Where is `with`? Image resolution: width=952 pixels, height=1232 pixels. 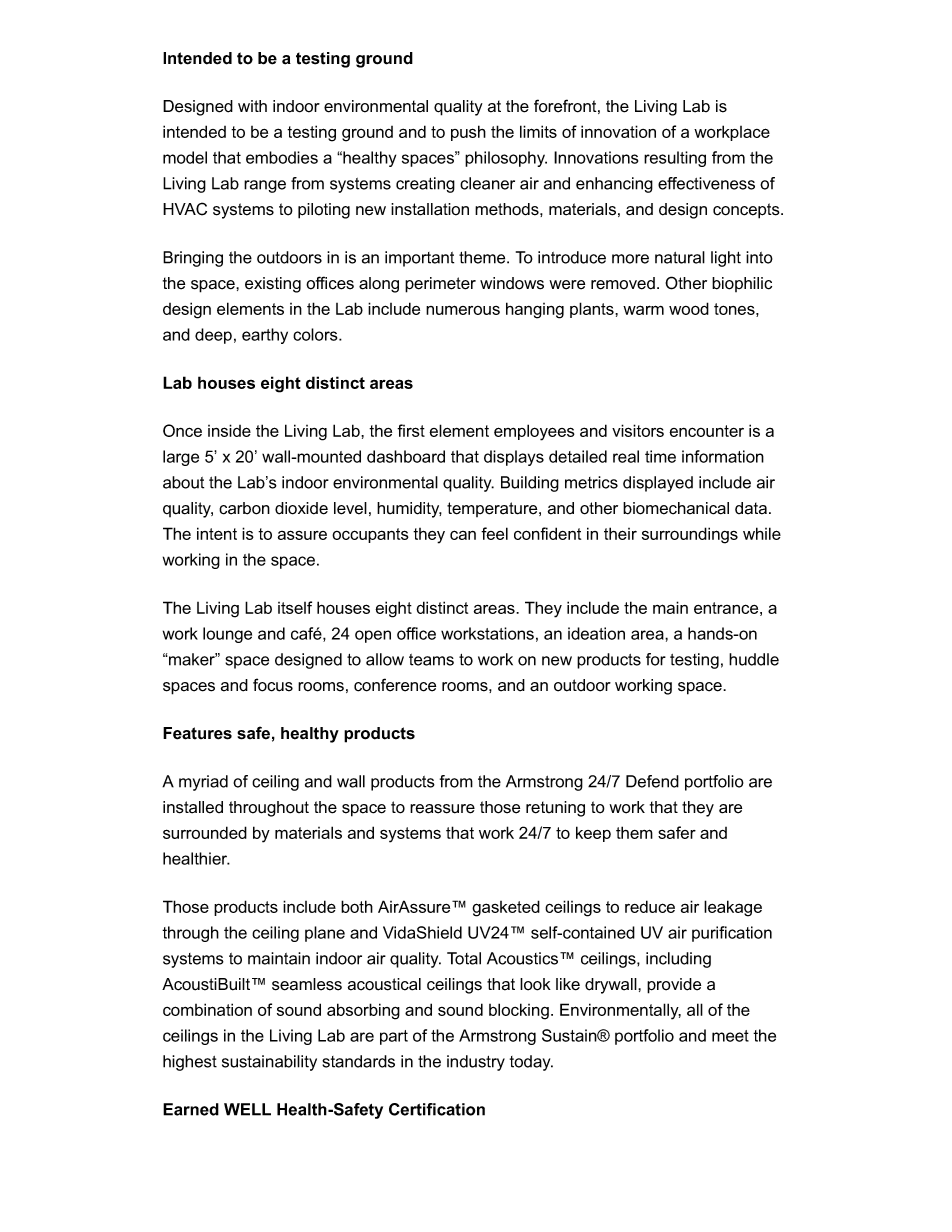 with is located at coordinates (252, 106).
